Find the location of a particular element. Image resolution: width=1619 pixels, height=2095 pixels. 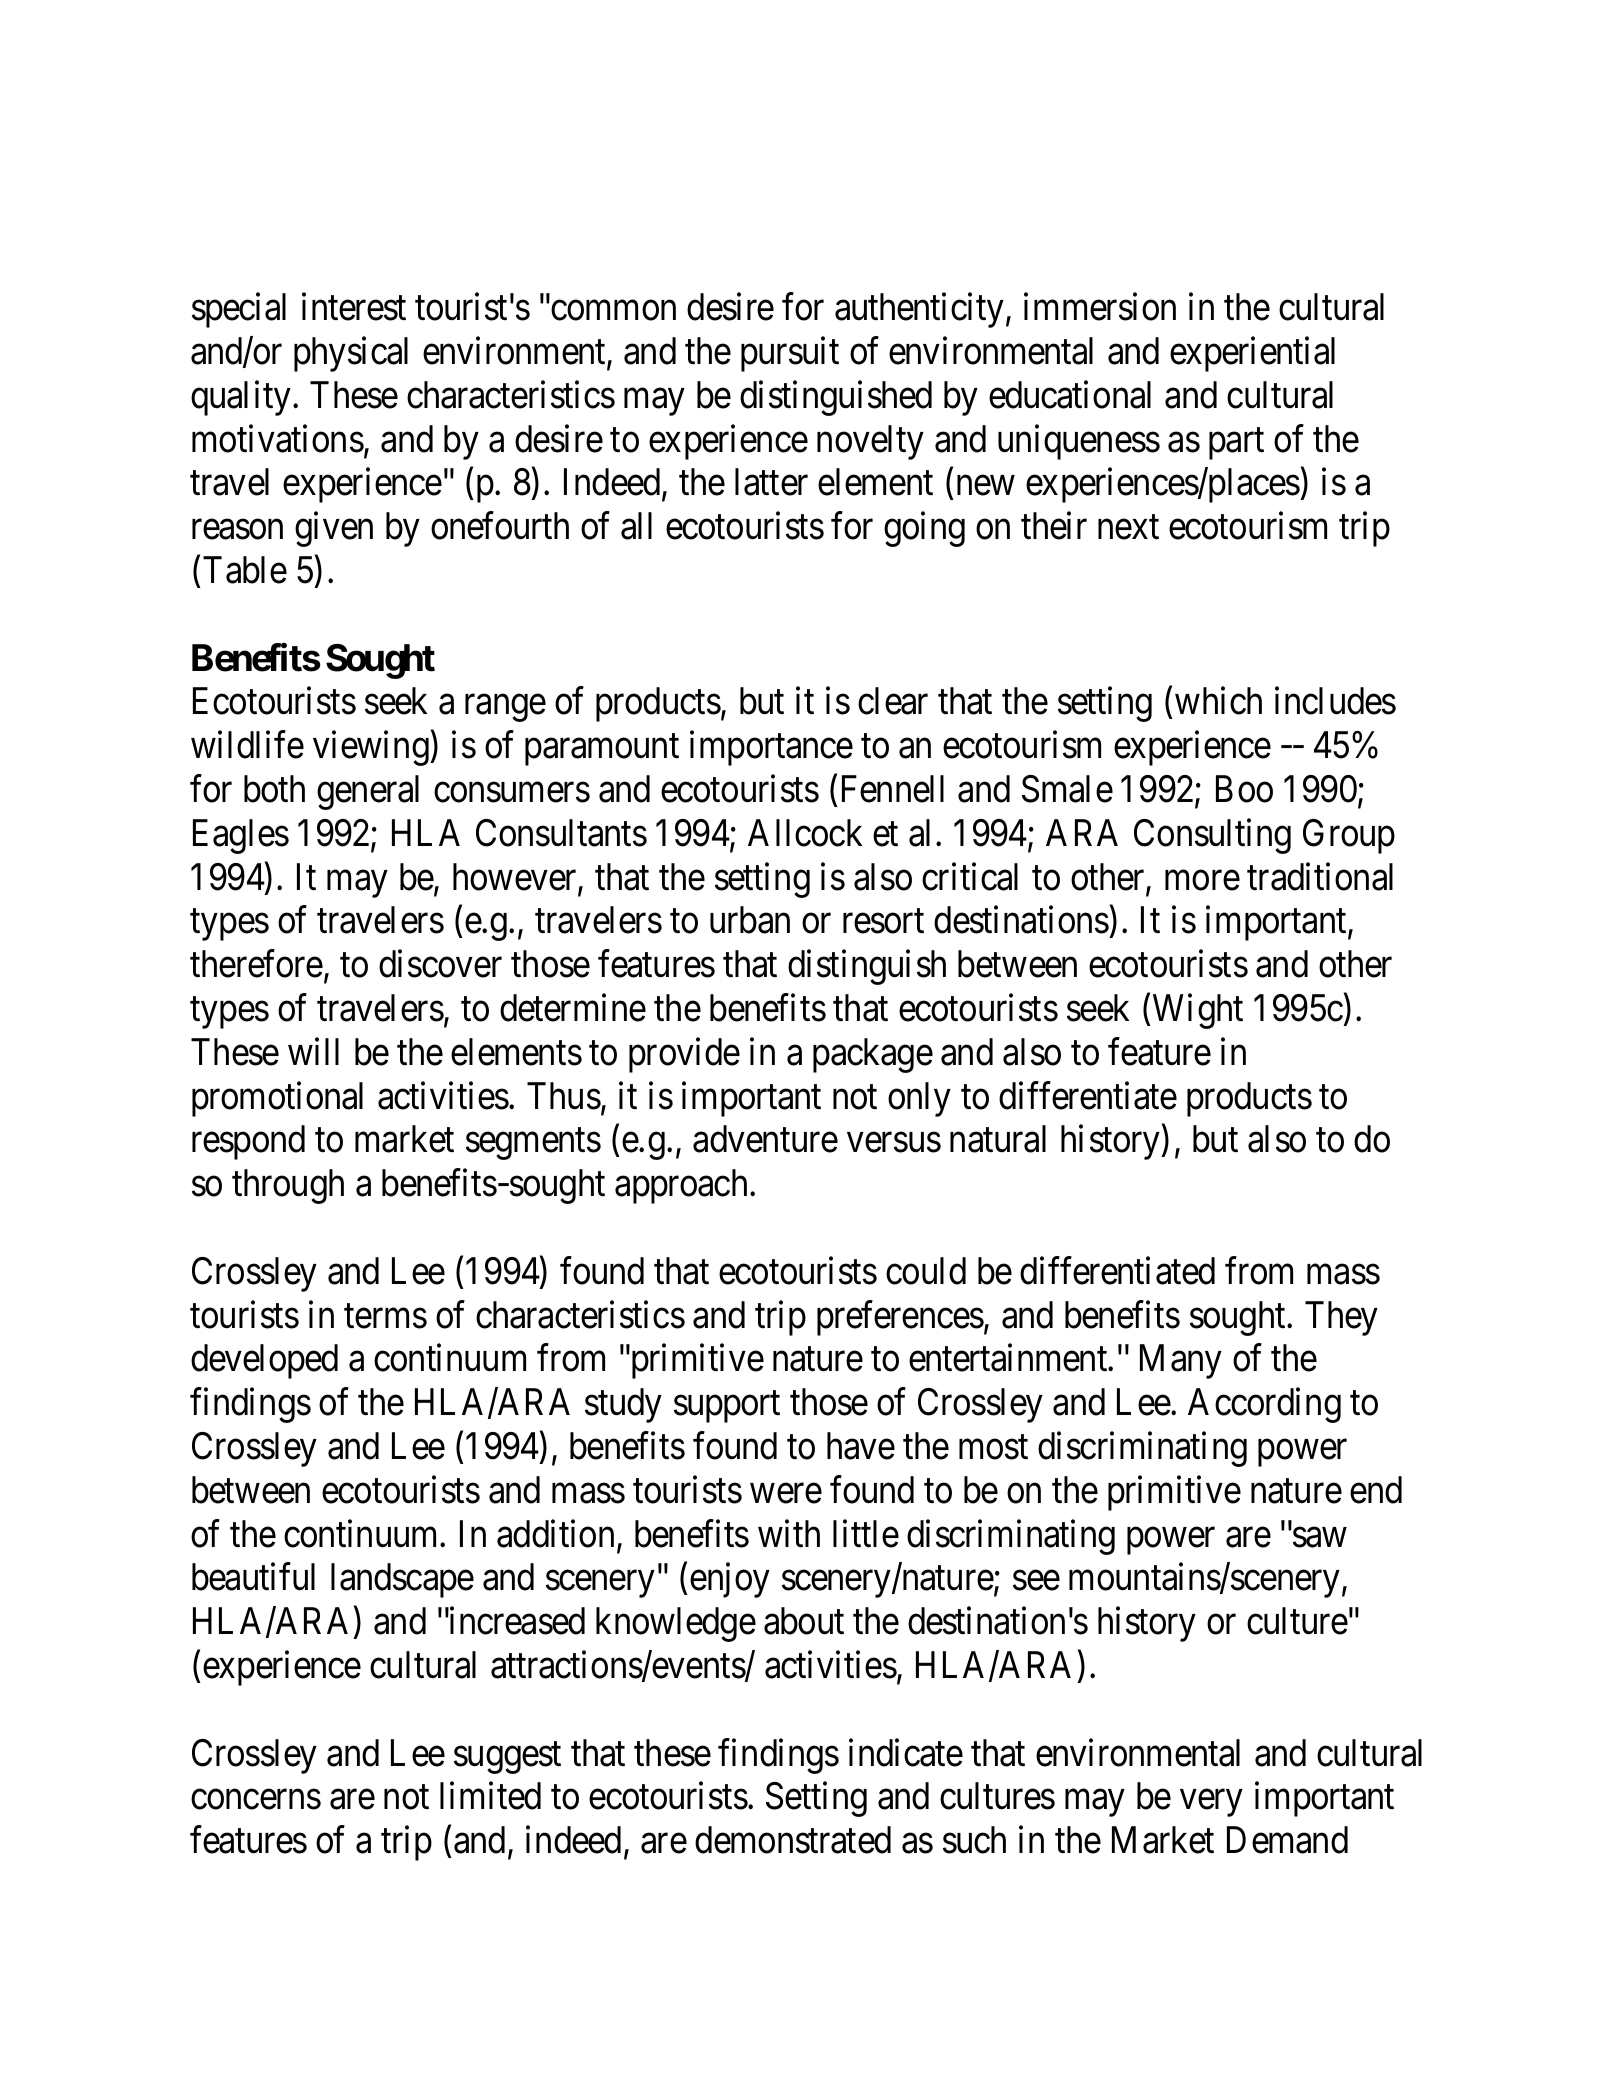

importance is located at coordinates (771, 748).
